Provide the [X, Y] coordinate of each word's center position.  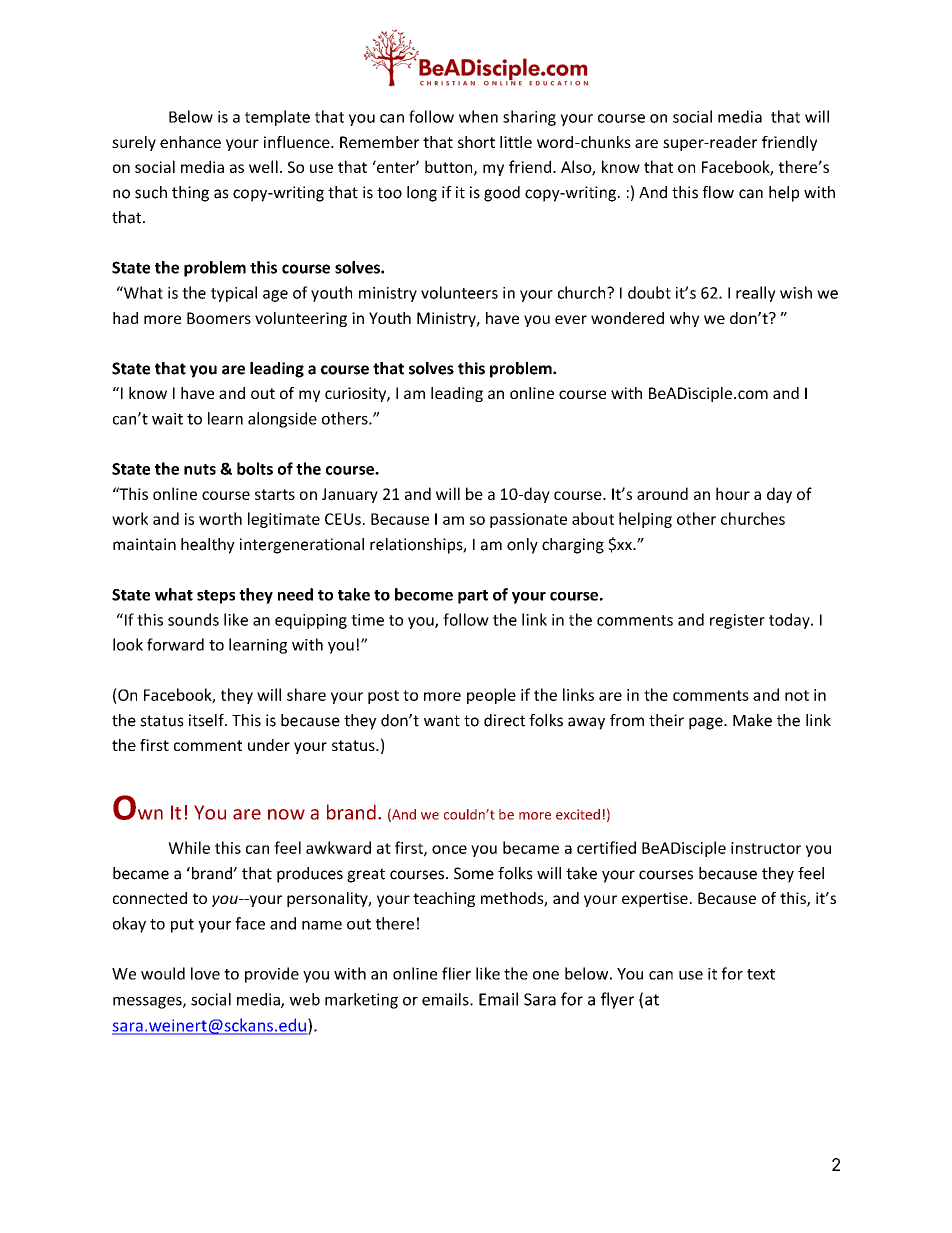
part [473, 597]
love [205, 973]
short [476, 142]
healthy [208, 546]
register [737, 621]
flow [718, 192]
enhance [190, 142]
